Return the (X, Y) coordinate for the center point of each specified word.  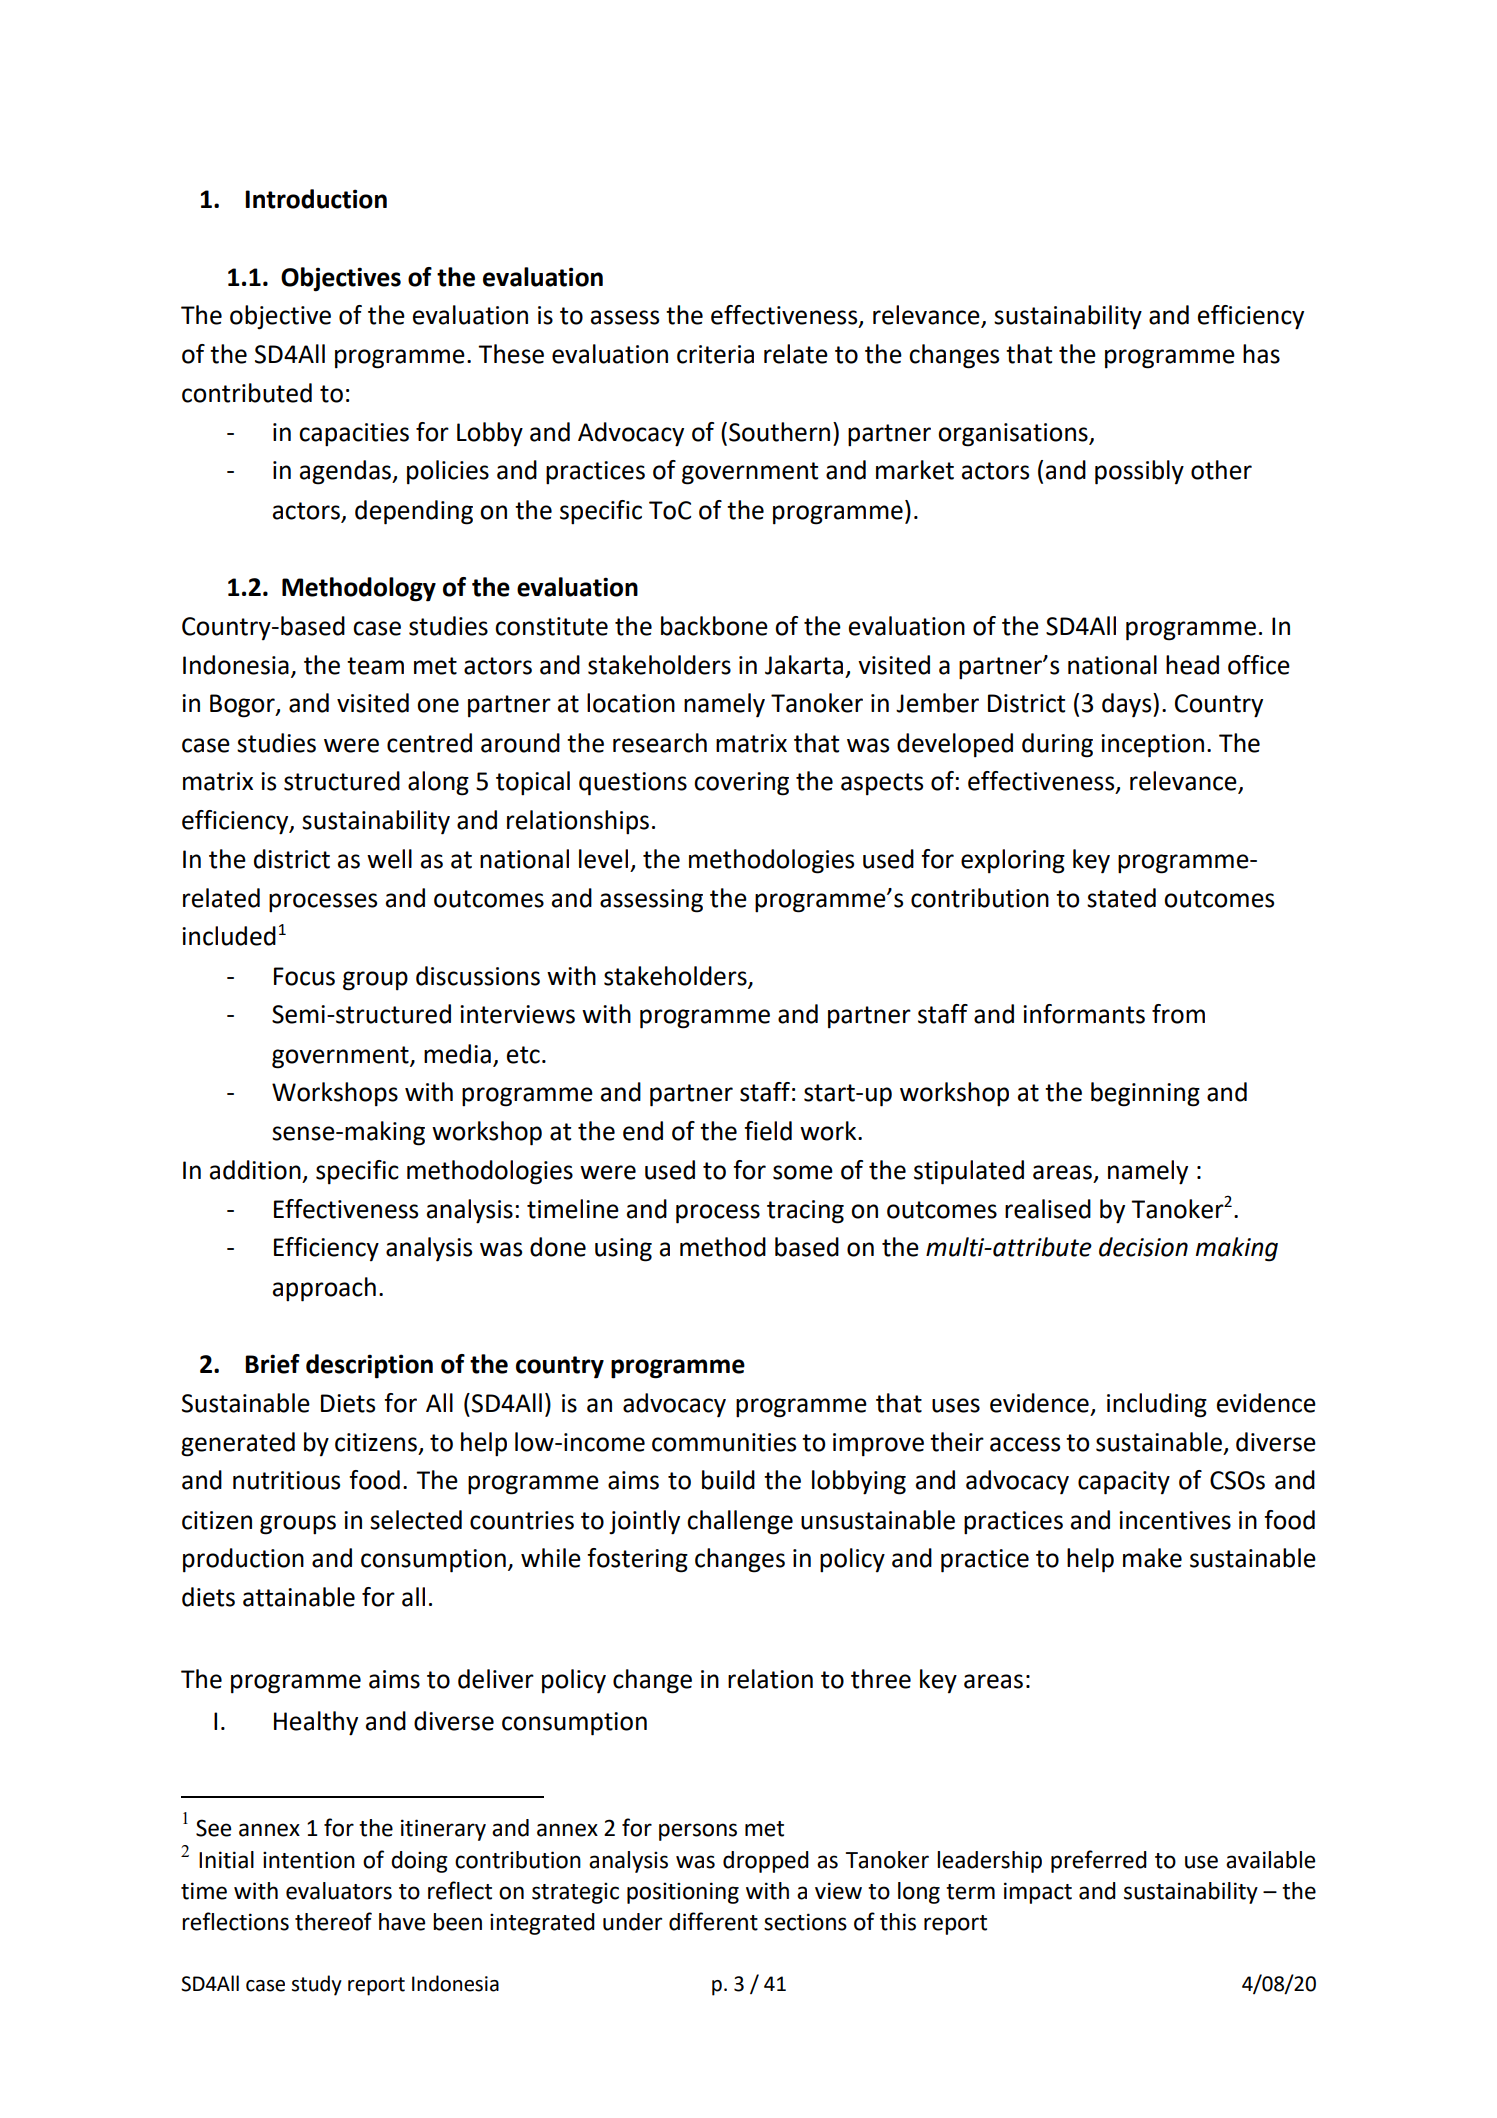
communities (724, 1442)
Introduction (316, 199)
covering (741, 784)
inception (1152, 746)
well (389, 859)
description (369, 1366)
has (1261, 354)
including (1157, 1405)
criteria (715, 354)
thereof (333, 1921)
